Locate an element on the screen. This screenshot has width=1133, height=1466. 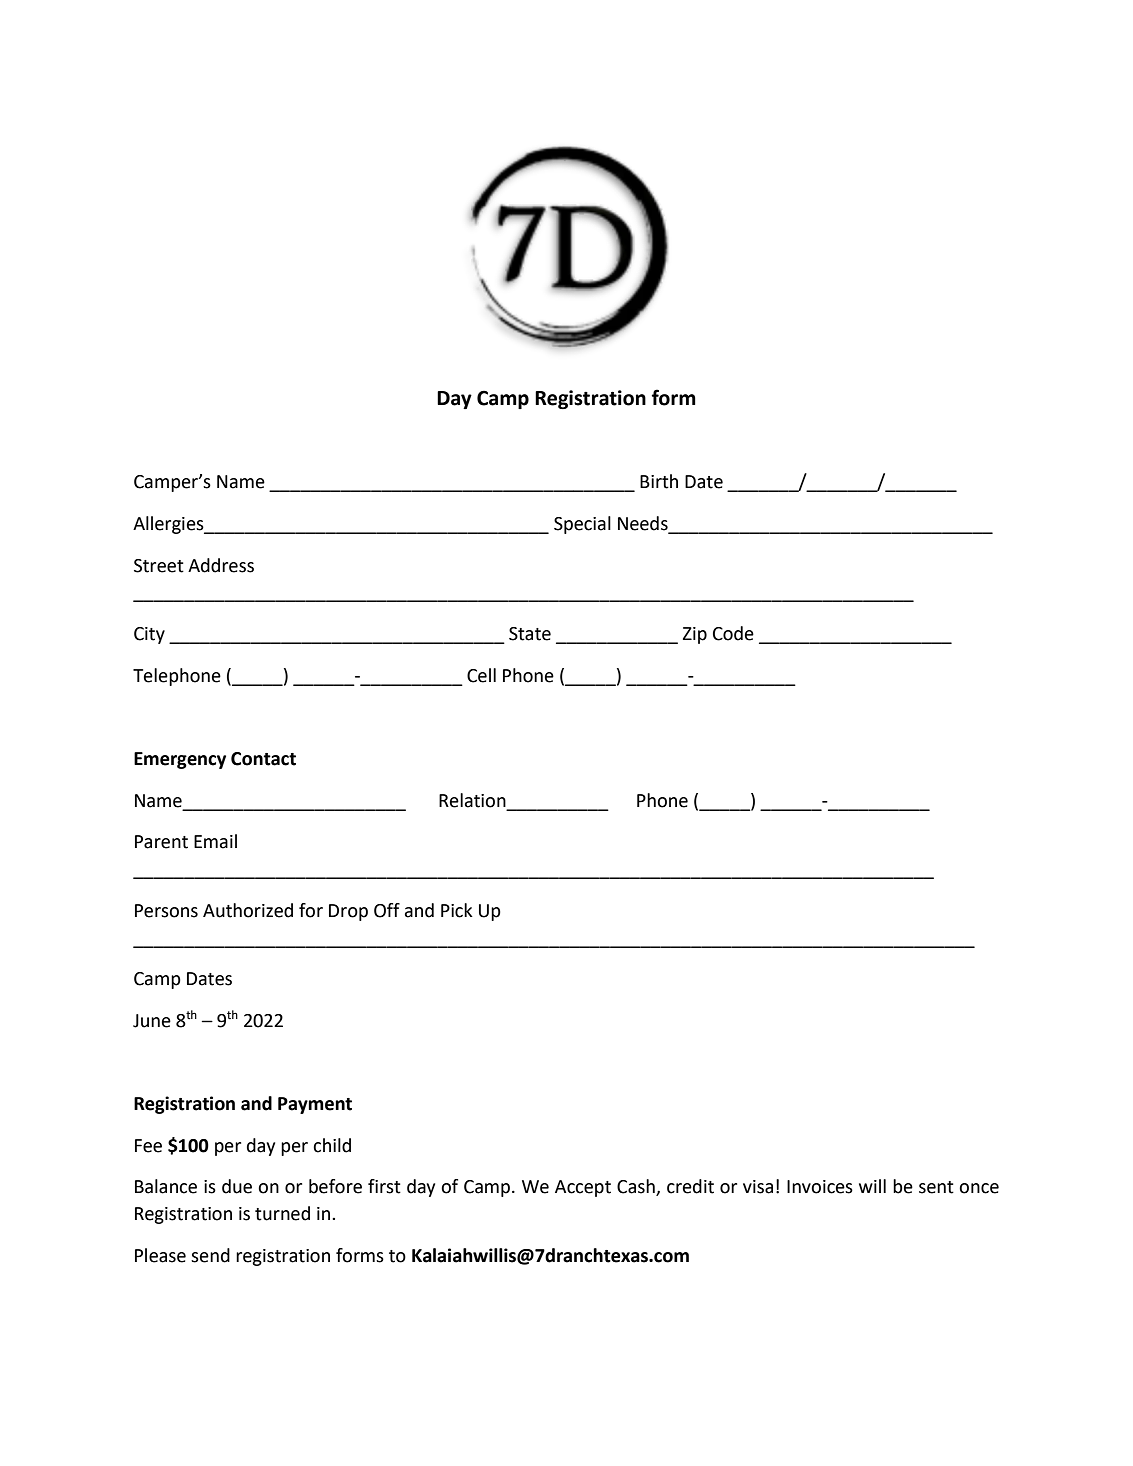
Invoices is located at coordinates (820, 1187).
